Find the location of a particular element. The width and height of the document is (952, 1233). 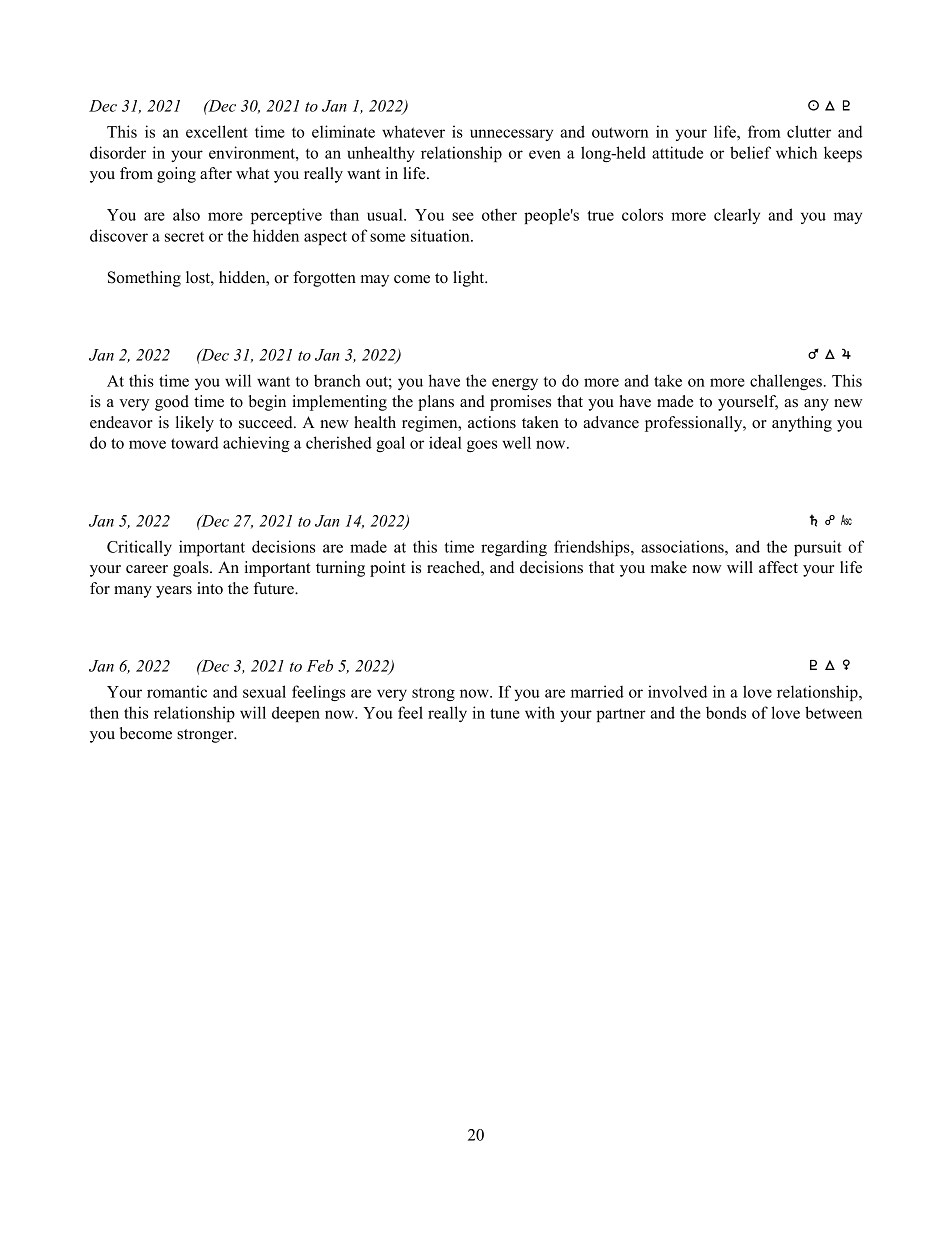

belief is located at coordinates (750, 152).
